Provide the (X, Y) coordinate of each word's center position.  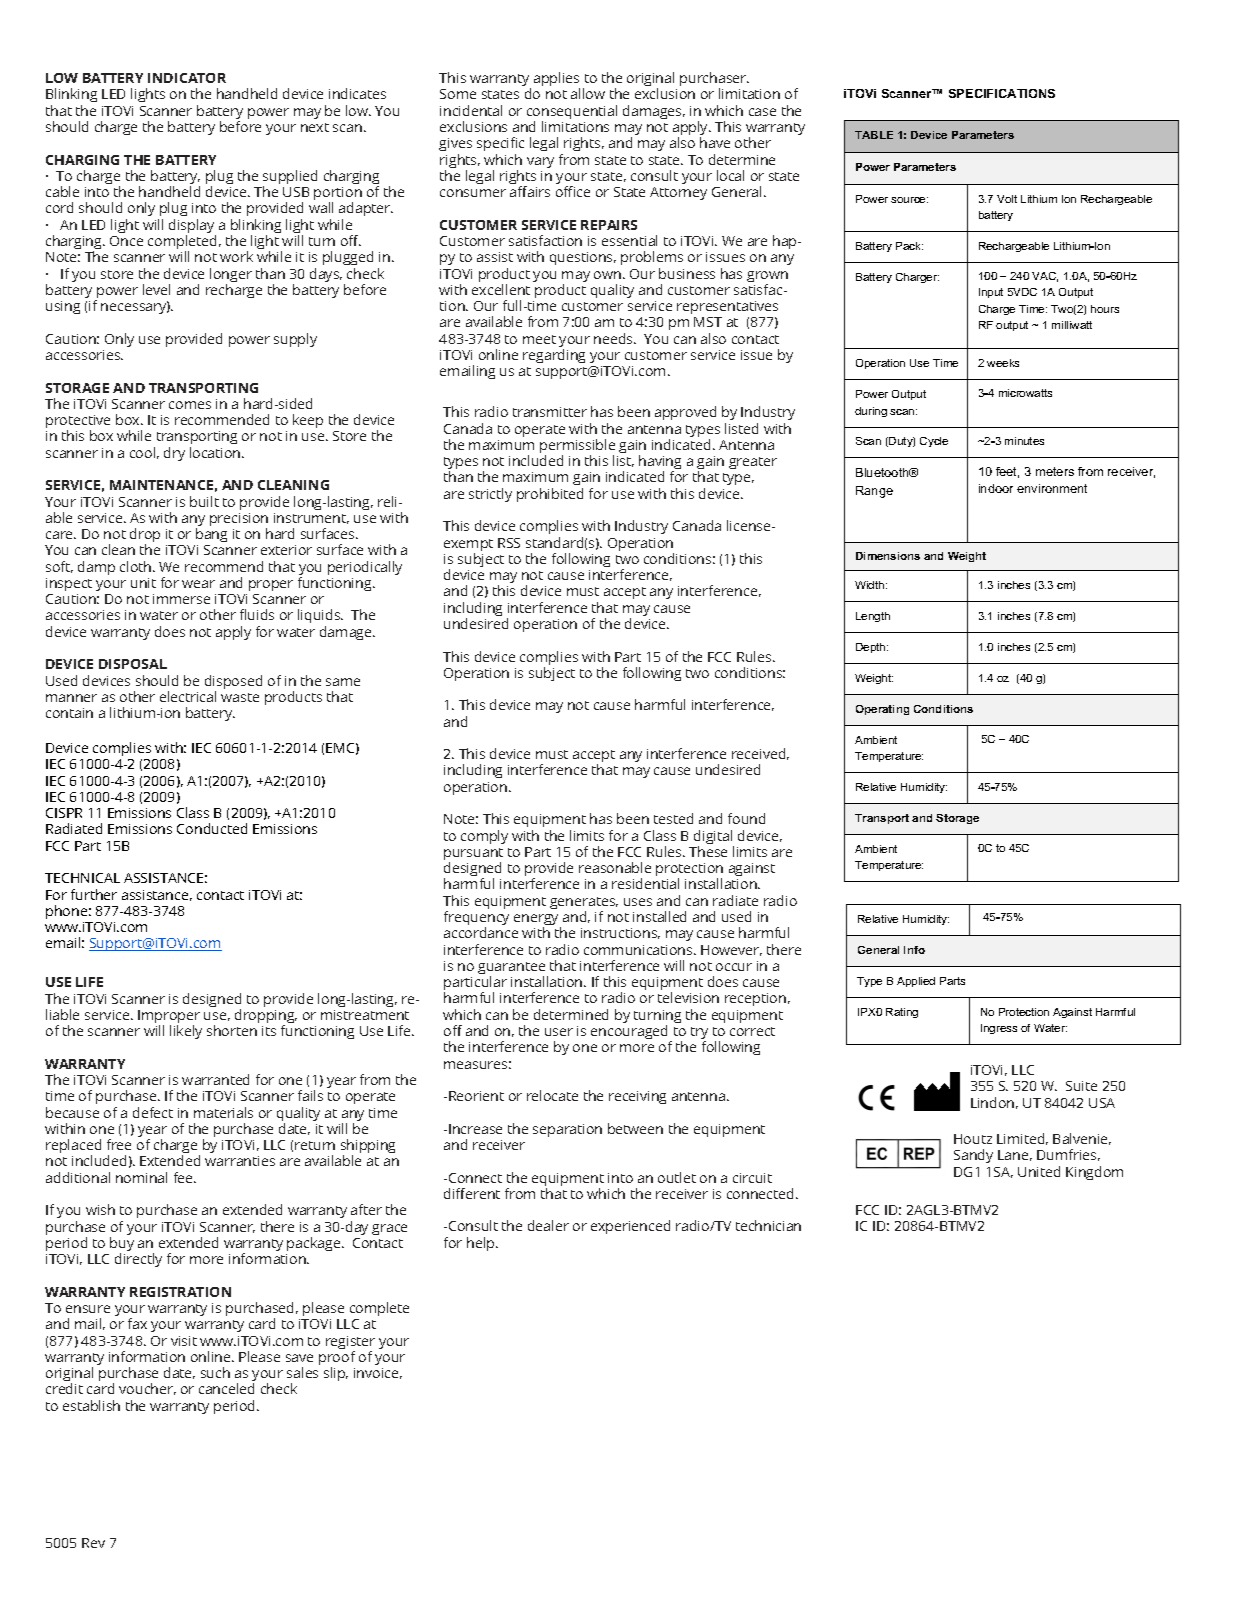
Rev (93, 1543)
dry (174, 454)
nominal (141, 1177)
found (746, 818)
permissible (577, 447)
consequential (572, 113)
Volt (1007, 199)
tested (673, 818)
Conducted (212, 828)
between (635, 1128)
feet (1007, 472)
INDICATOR (187, 78)
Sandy (973, 1156)
